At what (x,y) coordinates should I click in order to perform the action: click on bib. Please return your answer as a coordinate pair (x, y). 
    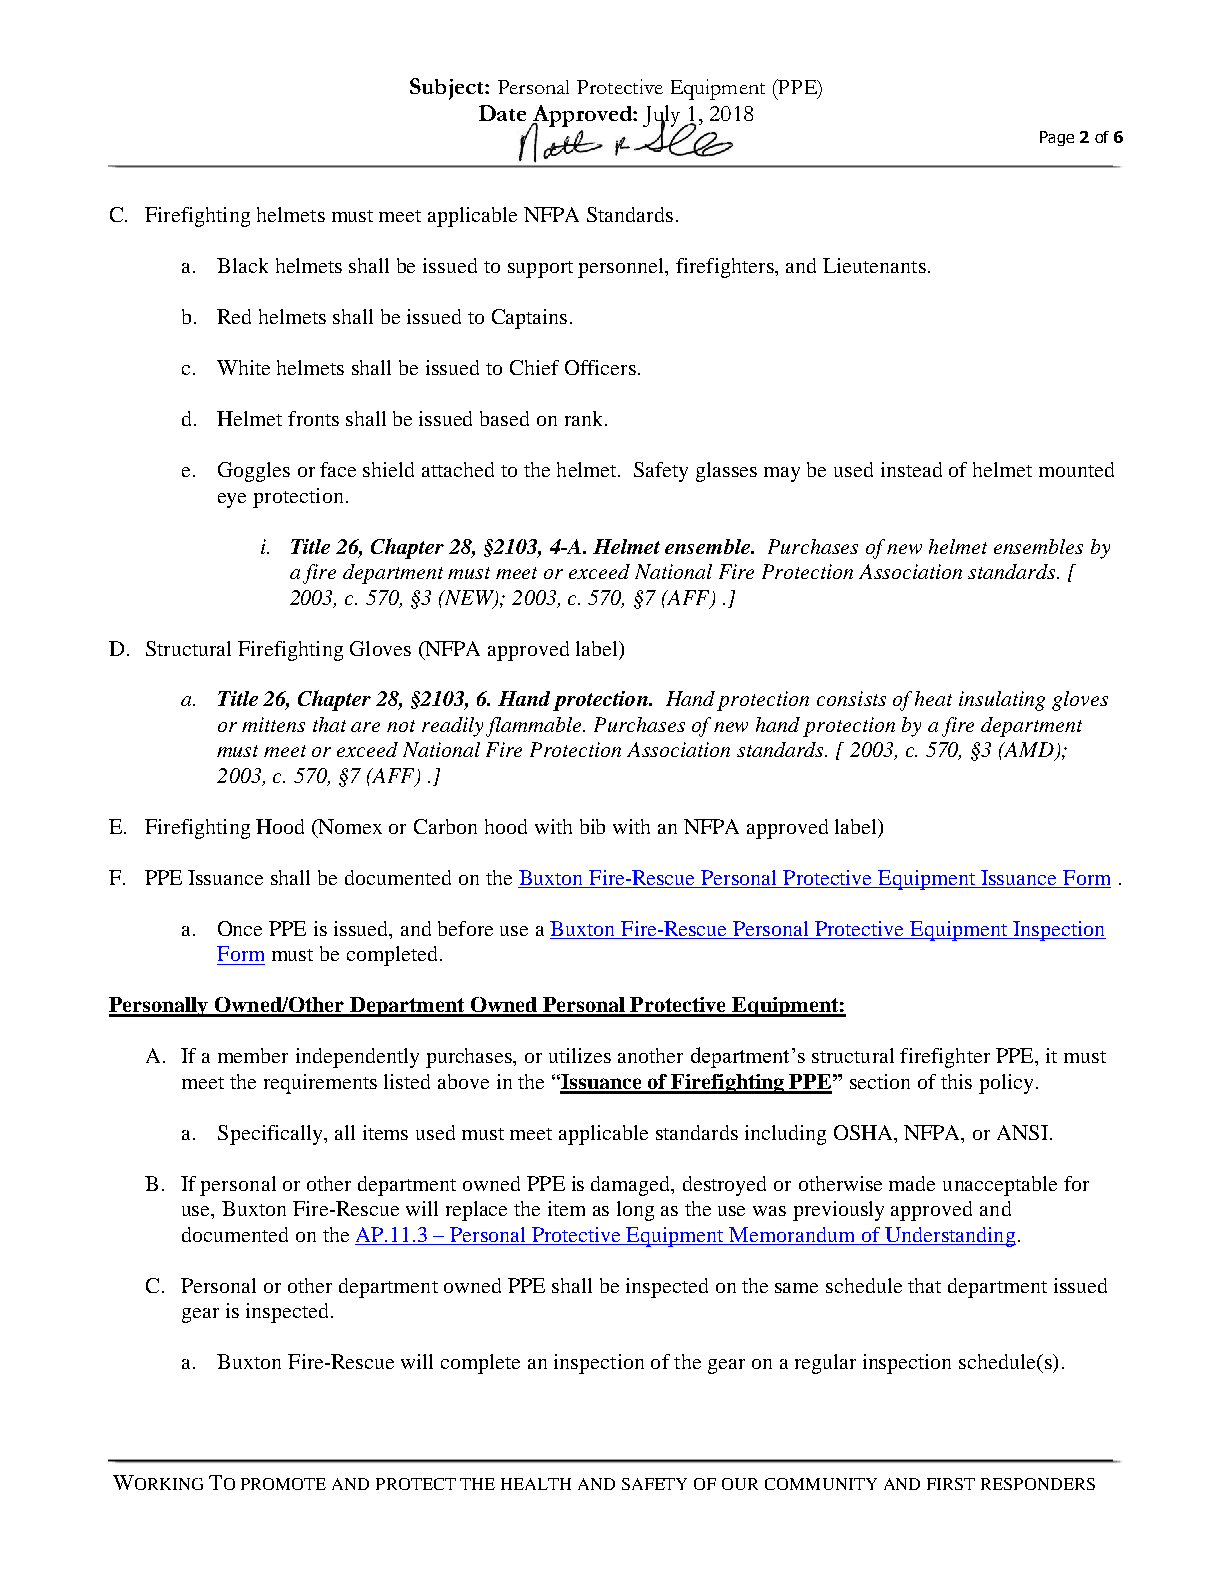
    Looking at the image, I should click on (592, 826).
